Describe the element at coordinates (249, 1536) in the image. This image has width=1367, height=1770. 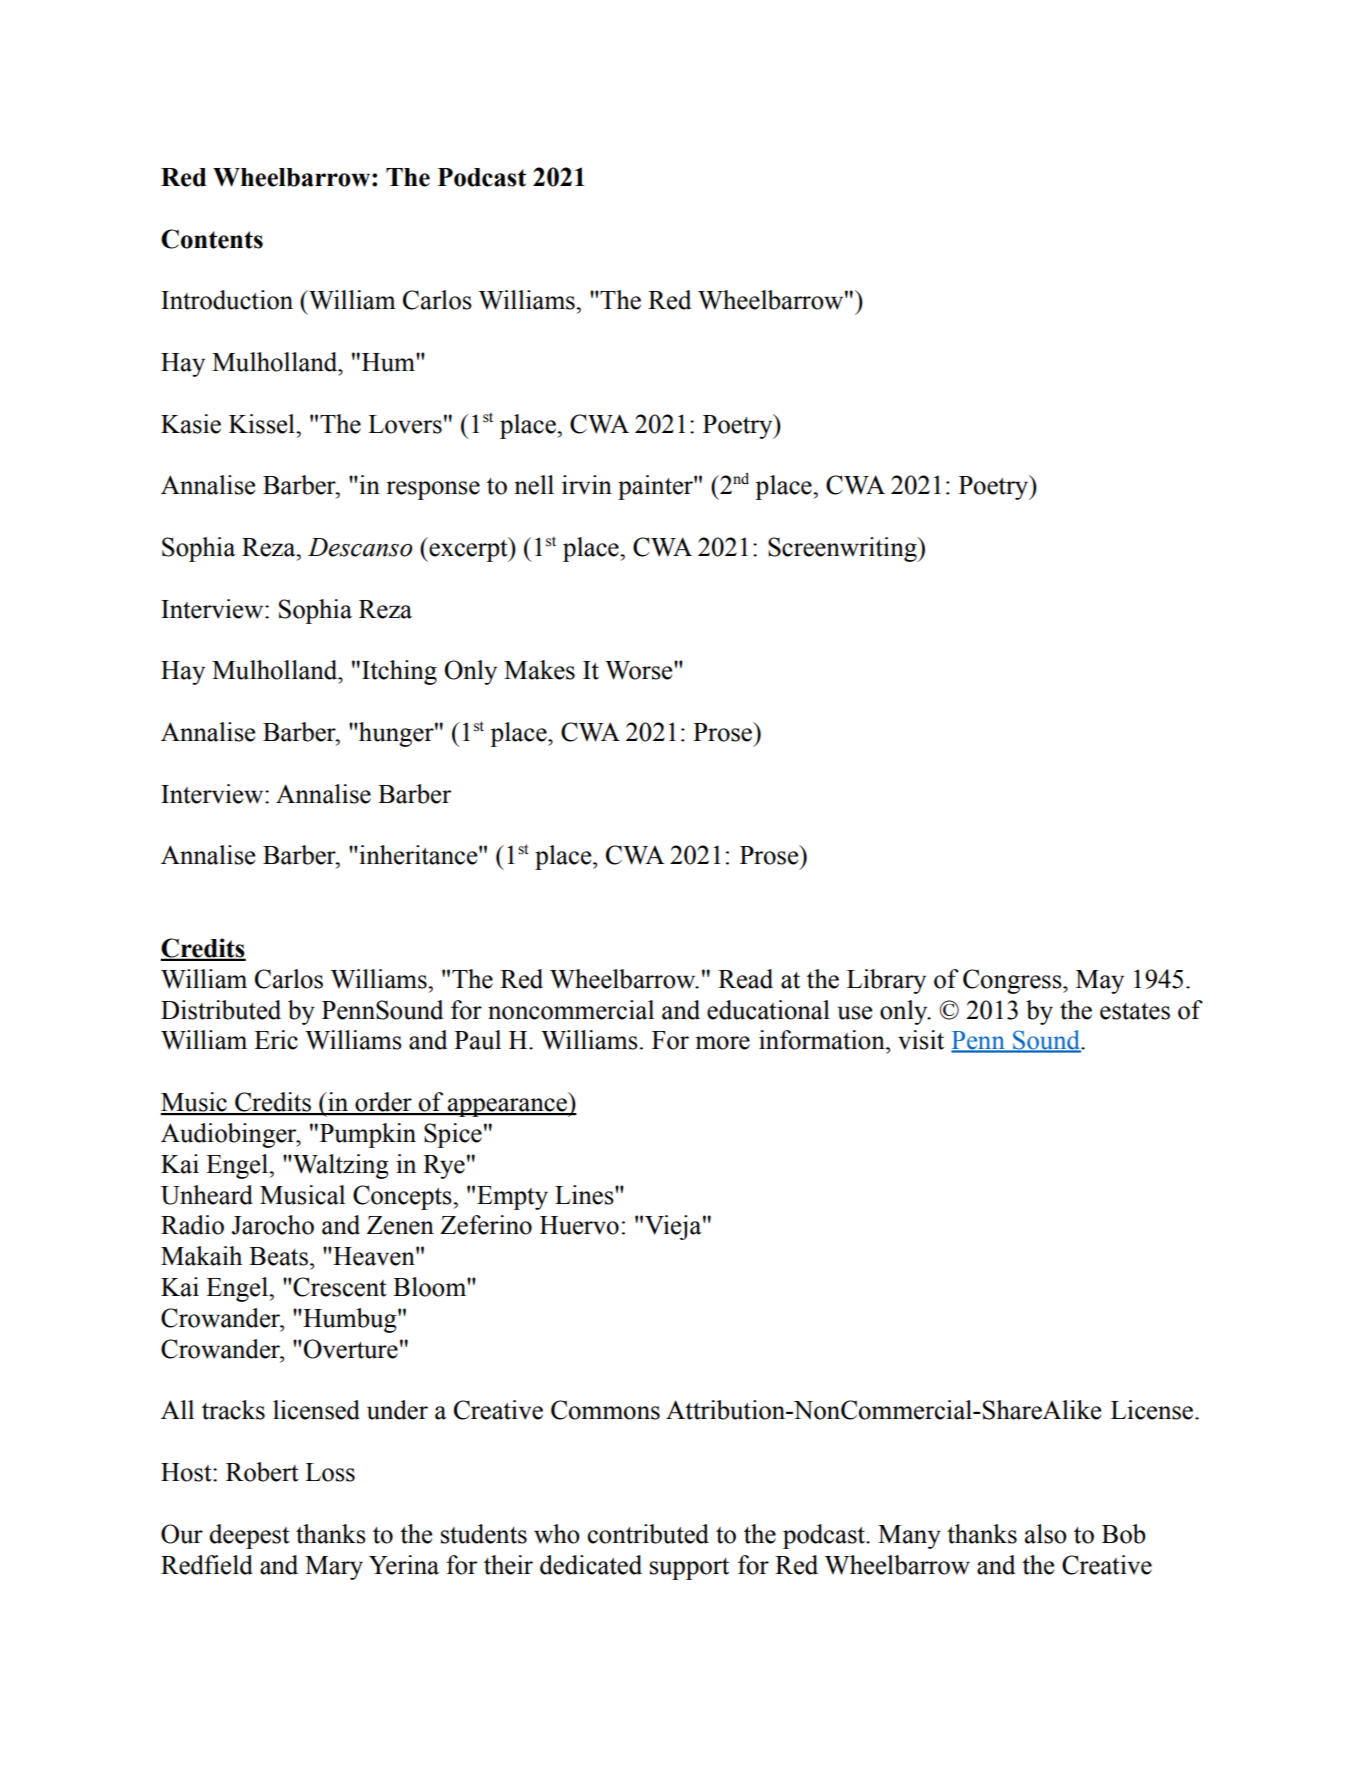
I see `deepest` at that location.
